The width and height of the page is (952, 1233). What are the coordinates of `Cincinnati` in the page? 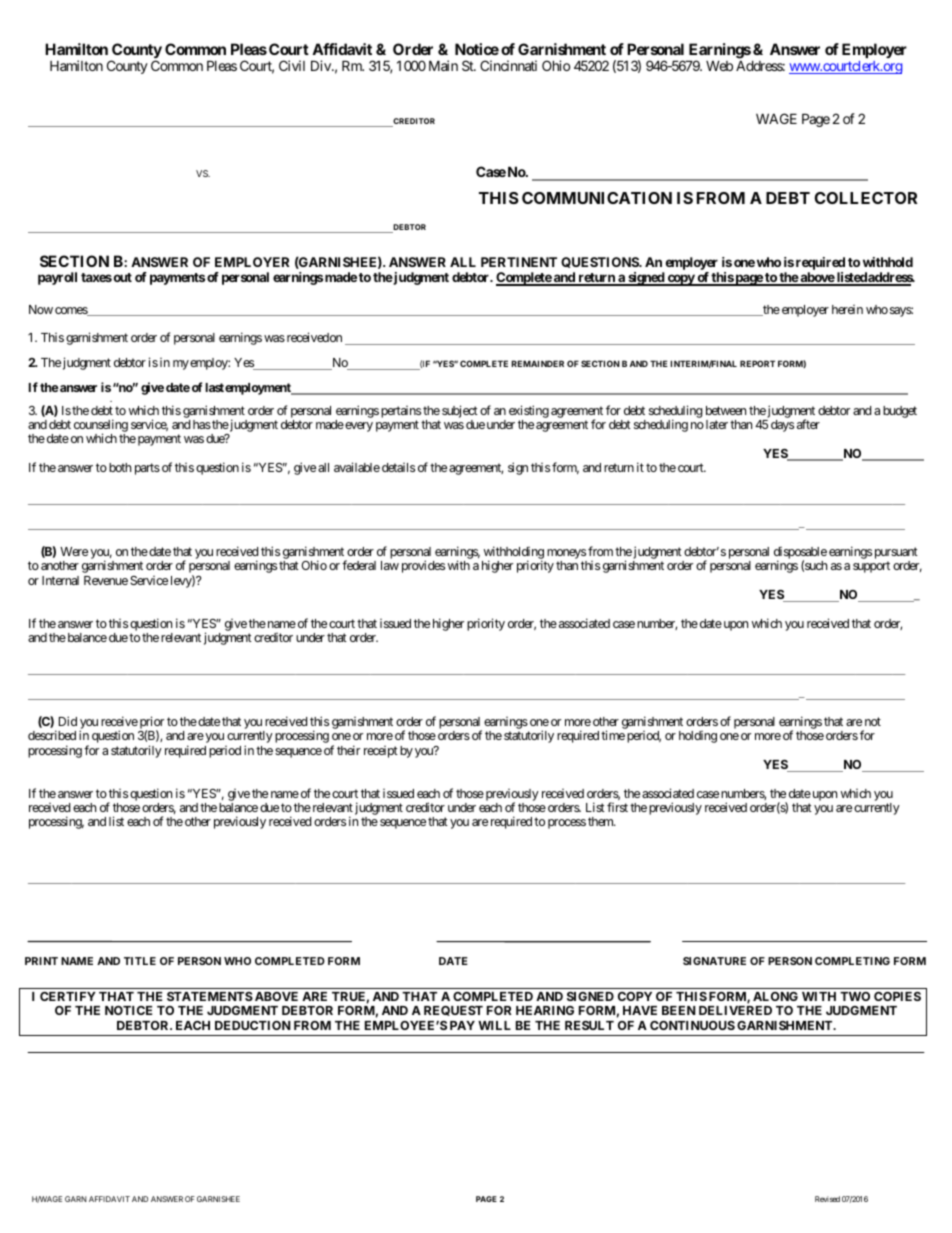 It's located at (508, 65).
